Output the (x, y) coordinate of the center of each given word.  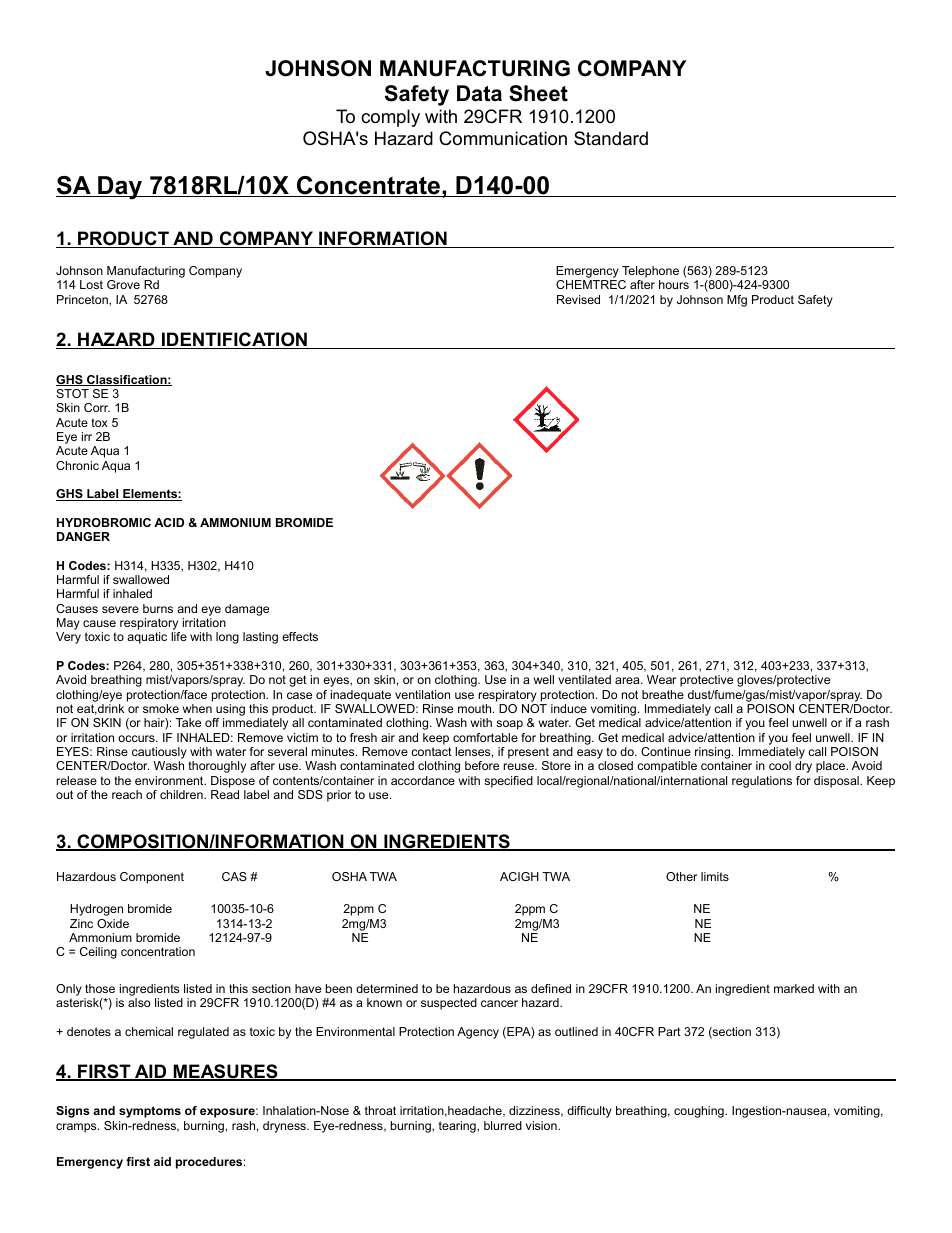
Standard (611, 138)
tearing (458, 1127)
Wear (661, 679)
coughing (700, 1112)
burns (158, 608)
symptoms (150, 1112)
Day (120, 188)
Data (479, 93)
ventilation (422, 694)
